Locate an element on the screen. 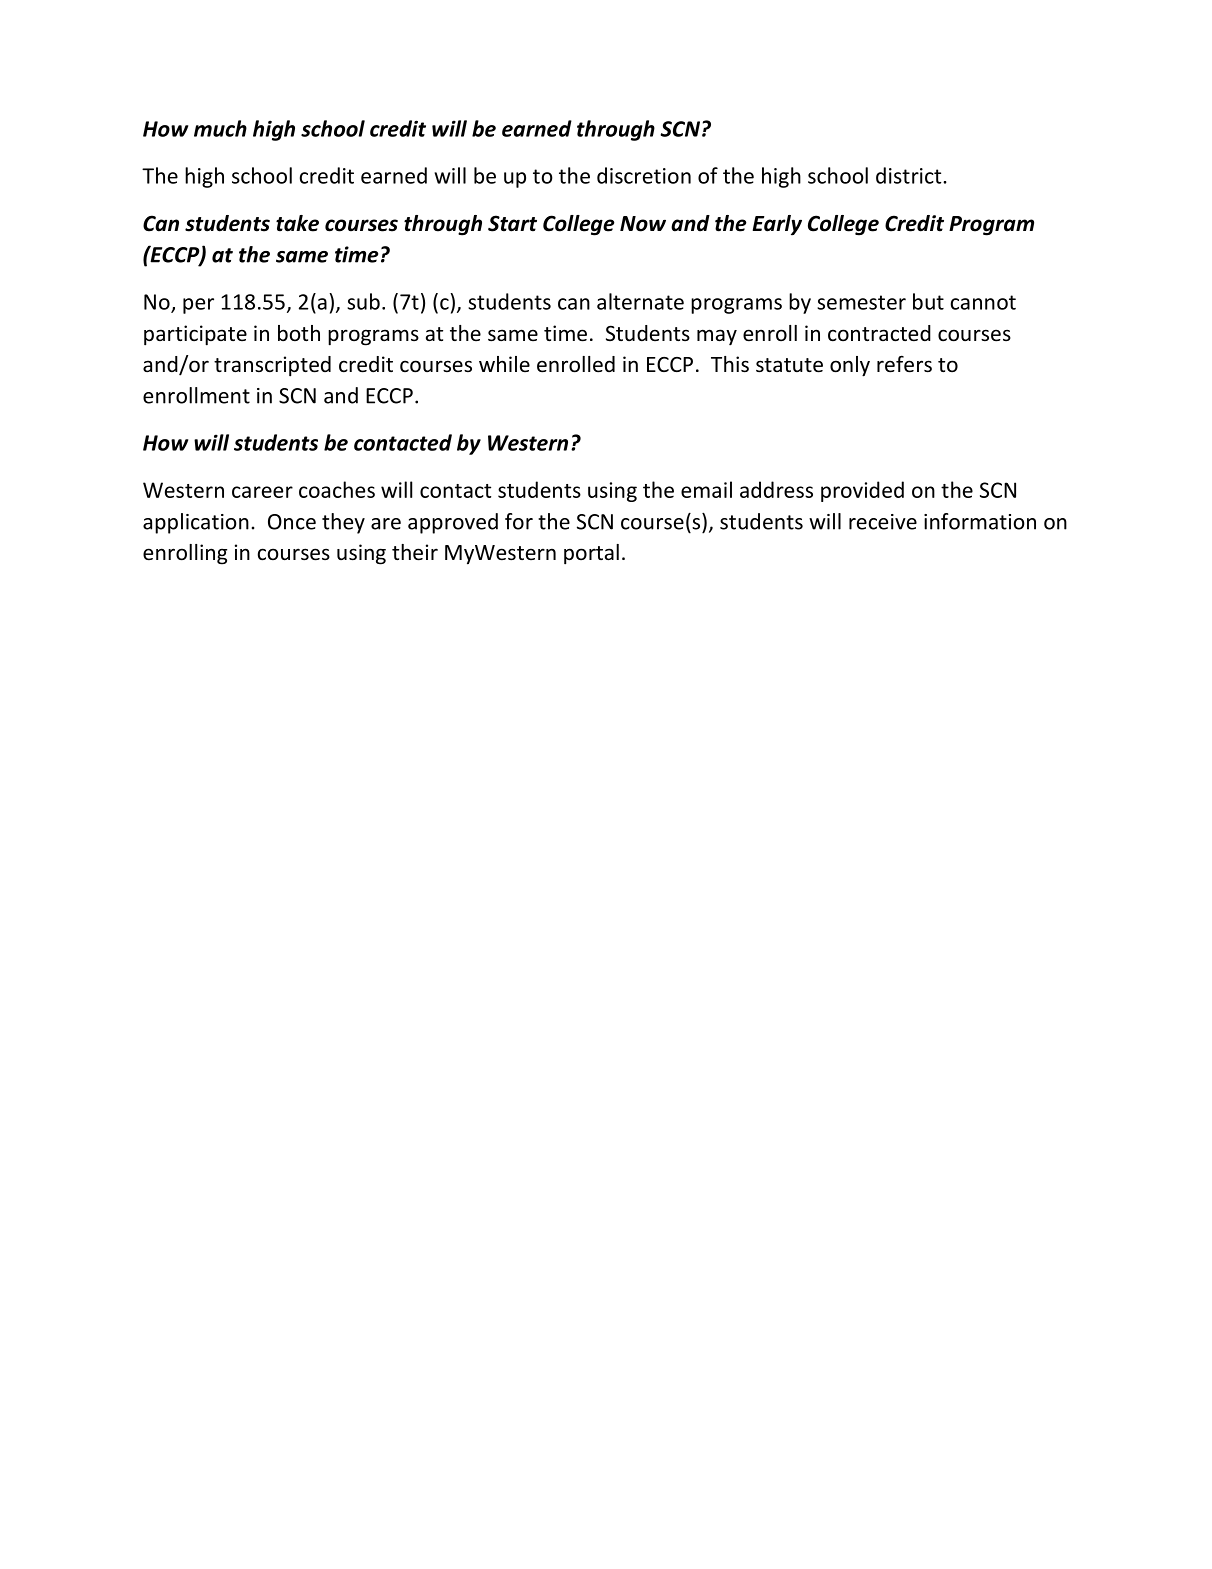 The height and width of the screenshot is (1569, 1212). much is located at coordinates (220, 128).
